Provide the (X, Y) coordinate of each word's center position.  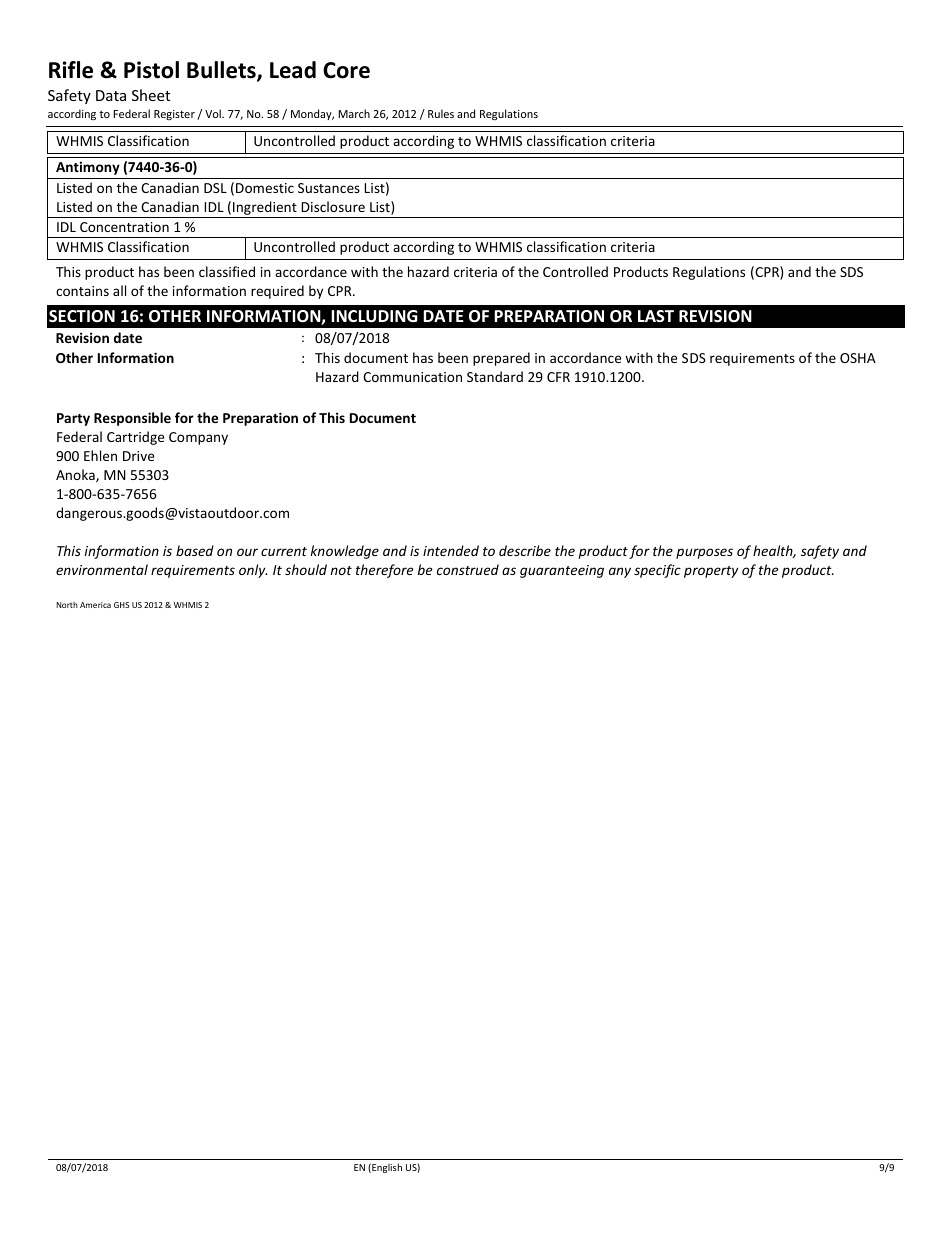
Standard (495, 376)
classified (227, 271)
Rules (441, 113)
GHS (121, 605)
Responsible (132, 419)
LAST (656, 316)
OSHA (858, 358)
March (354, 113)
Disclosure (333, 206)
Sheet (151, 95)
